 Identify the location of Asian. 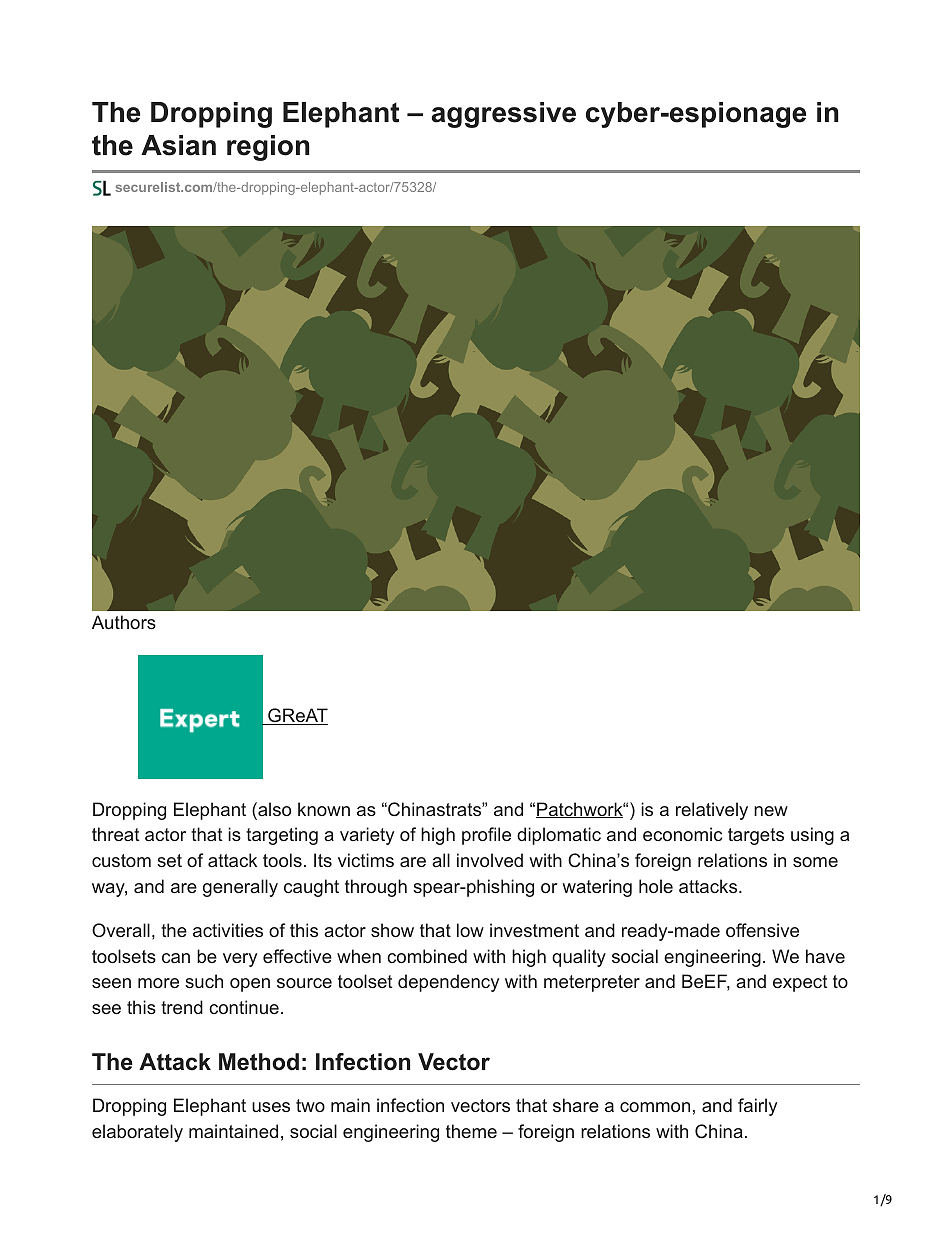
(178, 145).
